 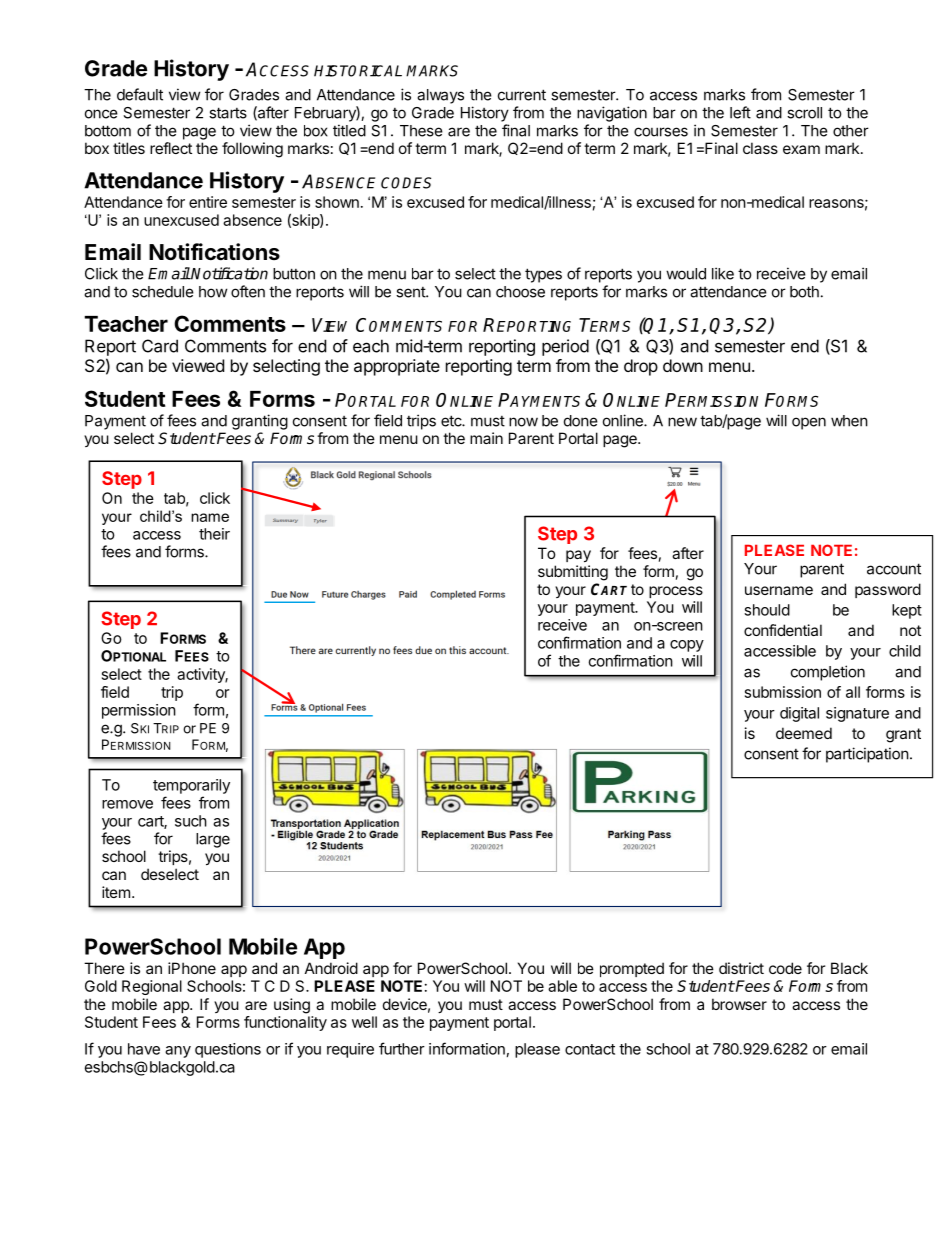 I want to click on current, so click(x=522, y=95).
